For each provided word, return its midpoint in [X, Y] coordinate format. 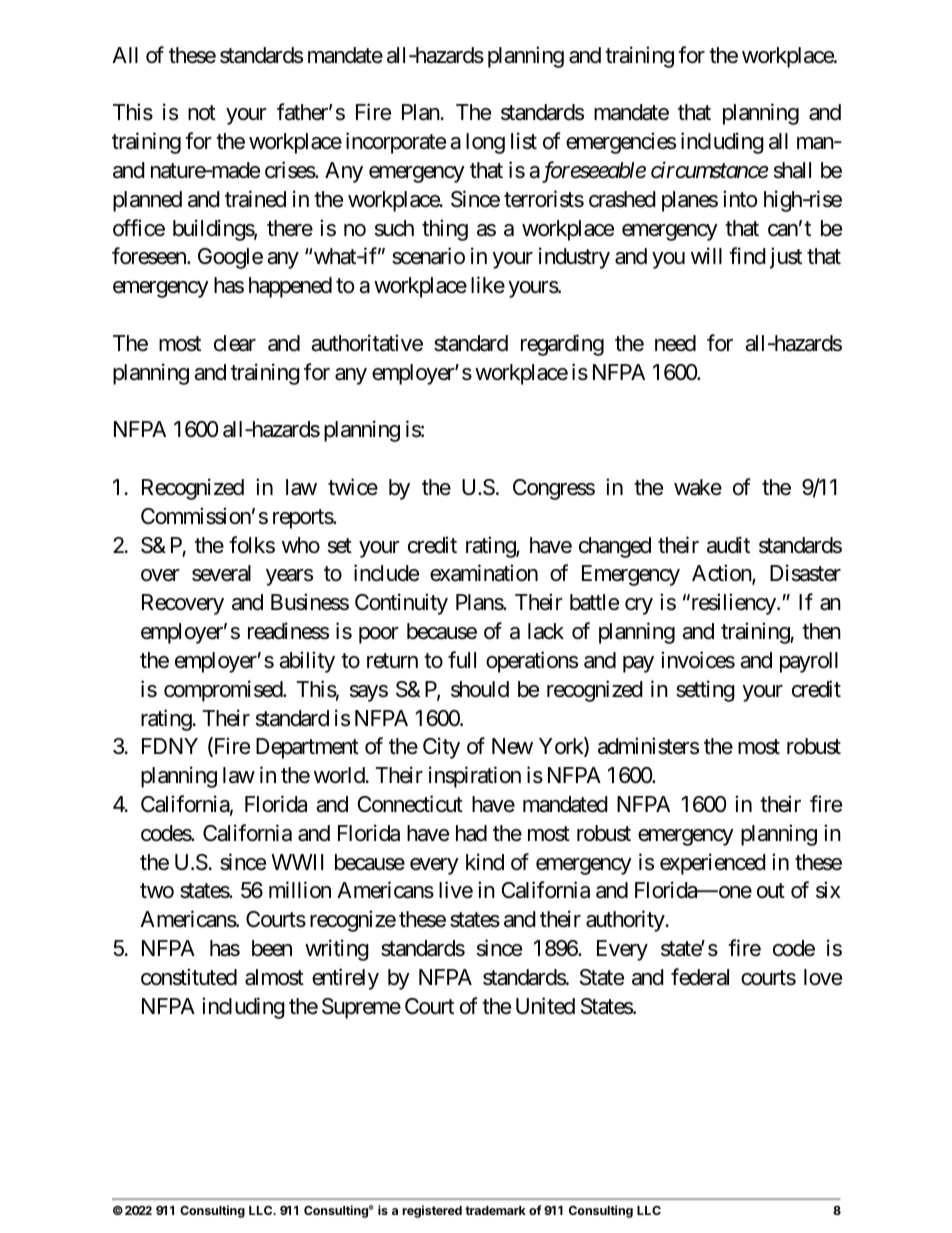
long [485, 143]
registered [432, 1211]
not [202, 113]
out [771, 891]
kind [485, 862]
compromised [224, 691]
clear [235, 343]
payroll [809, 662]
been [272, 948]
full [462, 659]
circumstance [709, 170]
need [675, 343]
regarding [562, 345]
